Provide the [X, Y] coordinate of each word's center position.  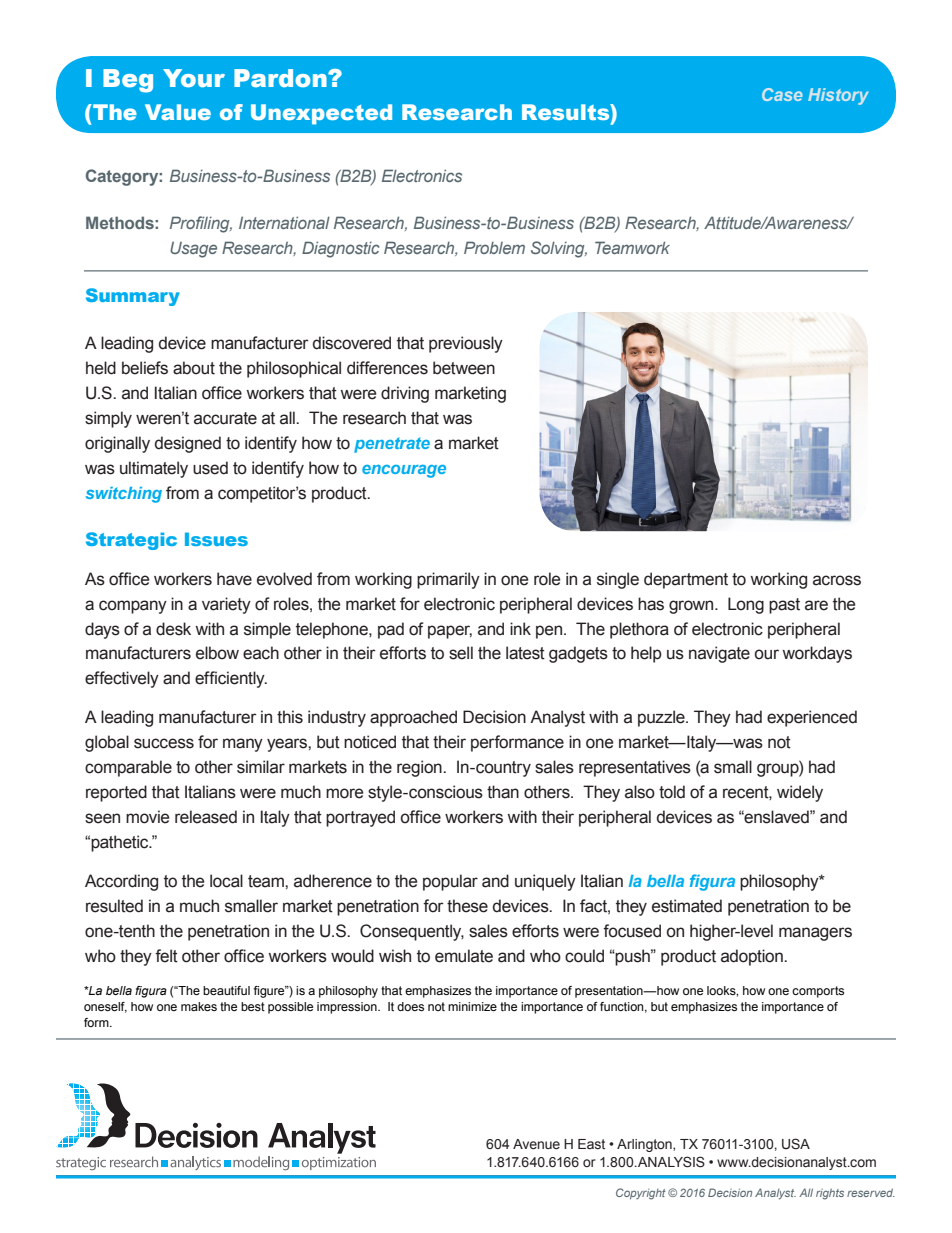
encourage [404, 471]
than [503, 792]
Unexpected [321, 114]
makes [199, 1006]
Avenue [536, 1144]
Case [782, 94]
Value [178, 112]
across [837, 580]
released [206, 817]
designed [188, 444]
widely [800, 793]
